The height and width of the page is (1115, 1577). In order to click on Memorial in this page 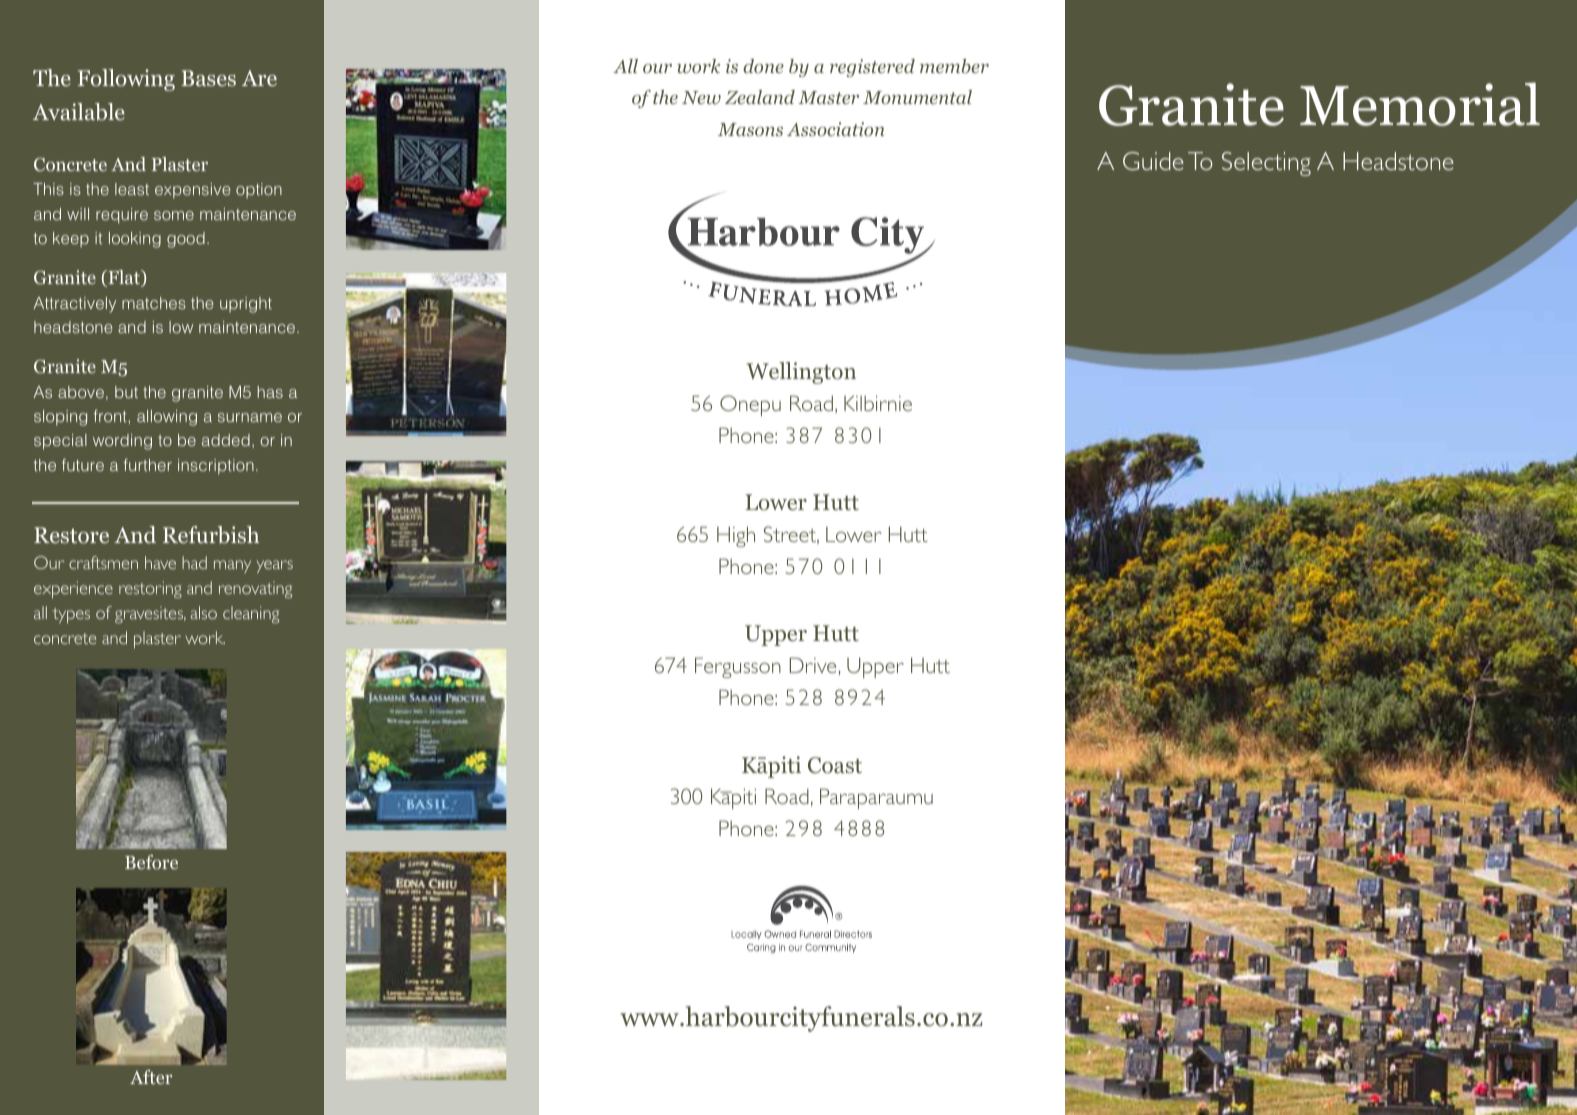, I will do `click(1420, 104)`.
